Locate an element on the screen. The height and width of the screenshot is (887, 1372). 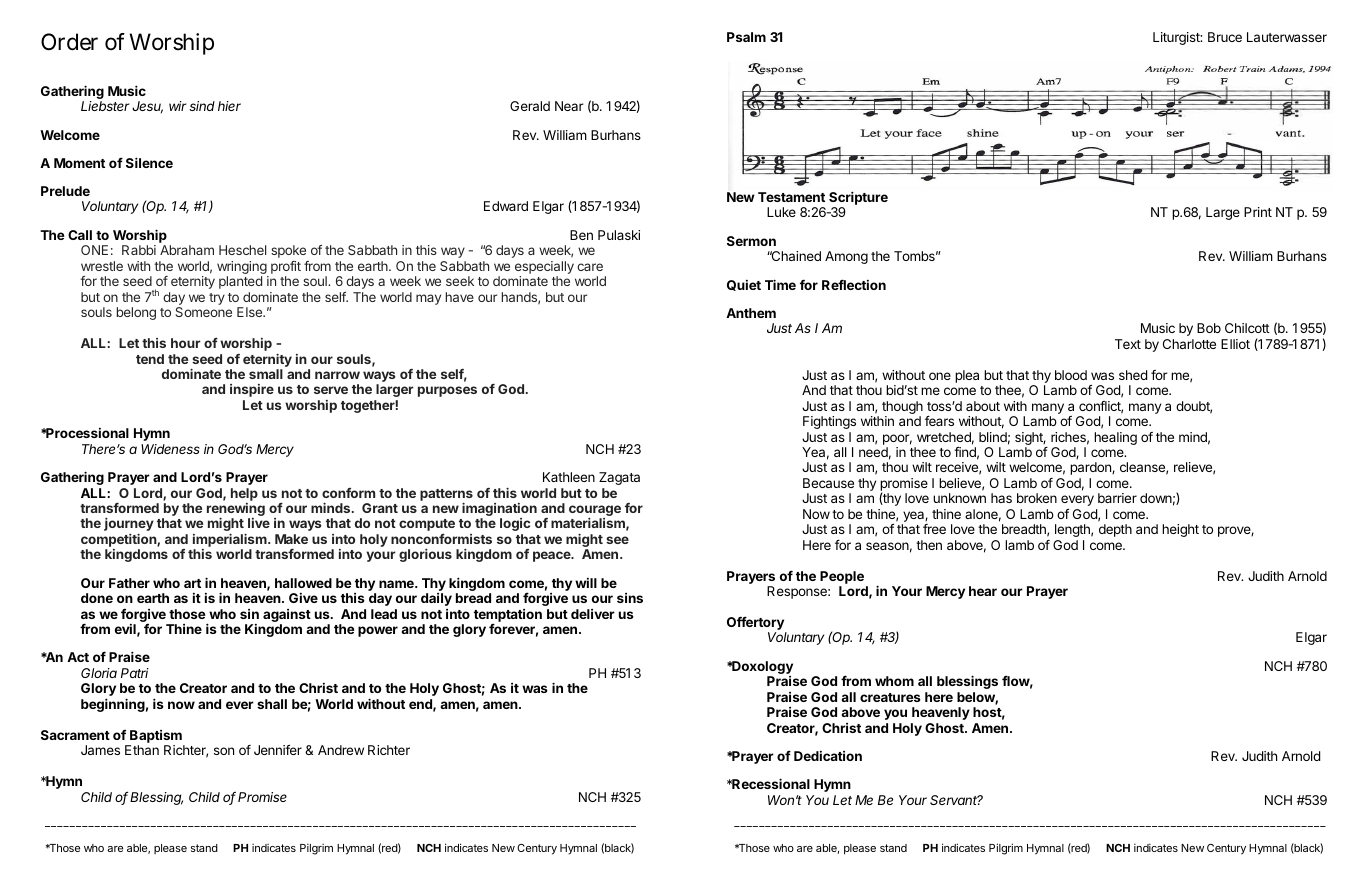
Order is located at coordinates (69, 42).
